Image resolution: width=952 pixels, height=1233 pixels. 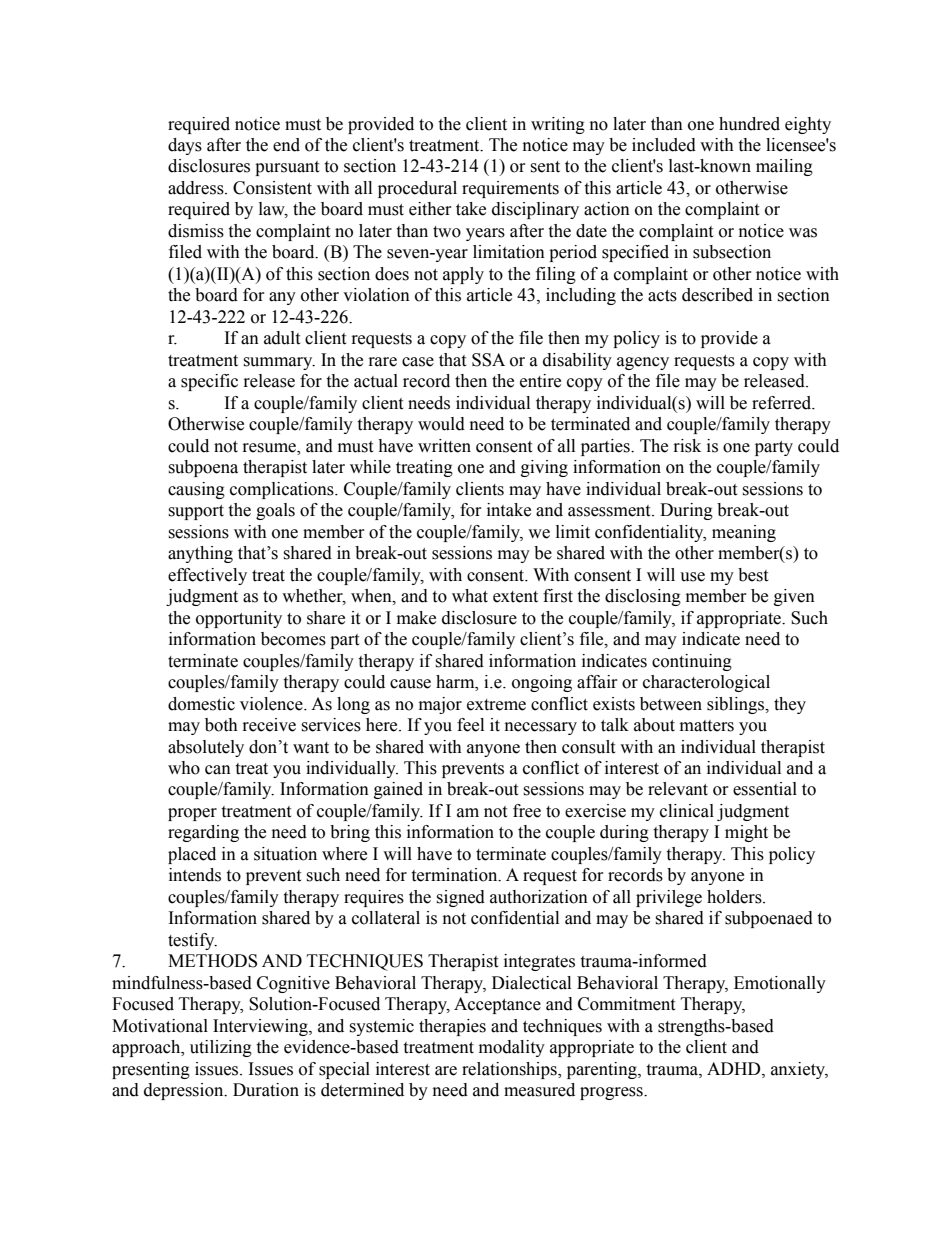 What do you see at coordinates (510, 189) in the screenshot?
I see `requirements` at bounding box center [510, 189].
